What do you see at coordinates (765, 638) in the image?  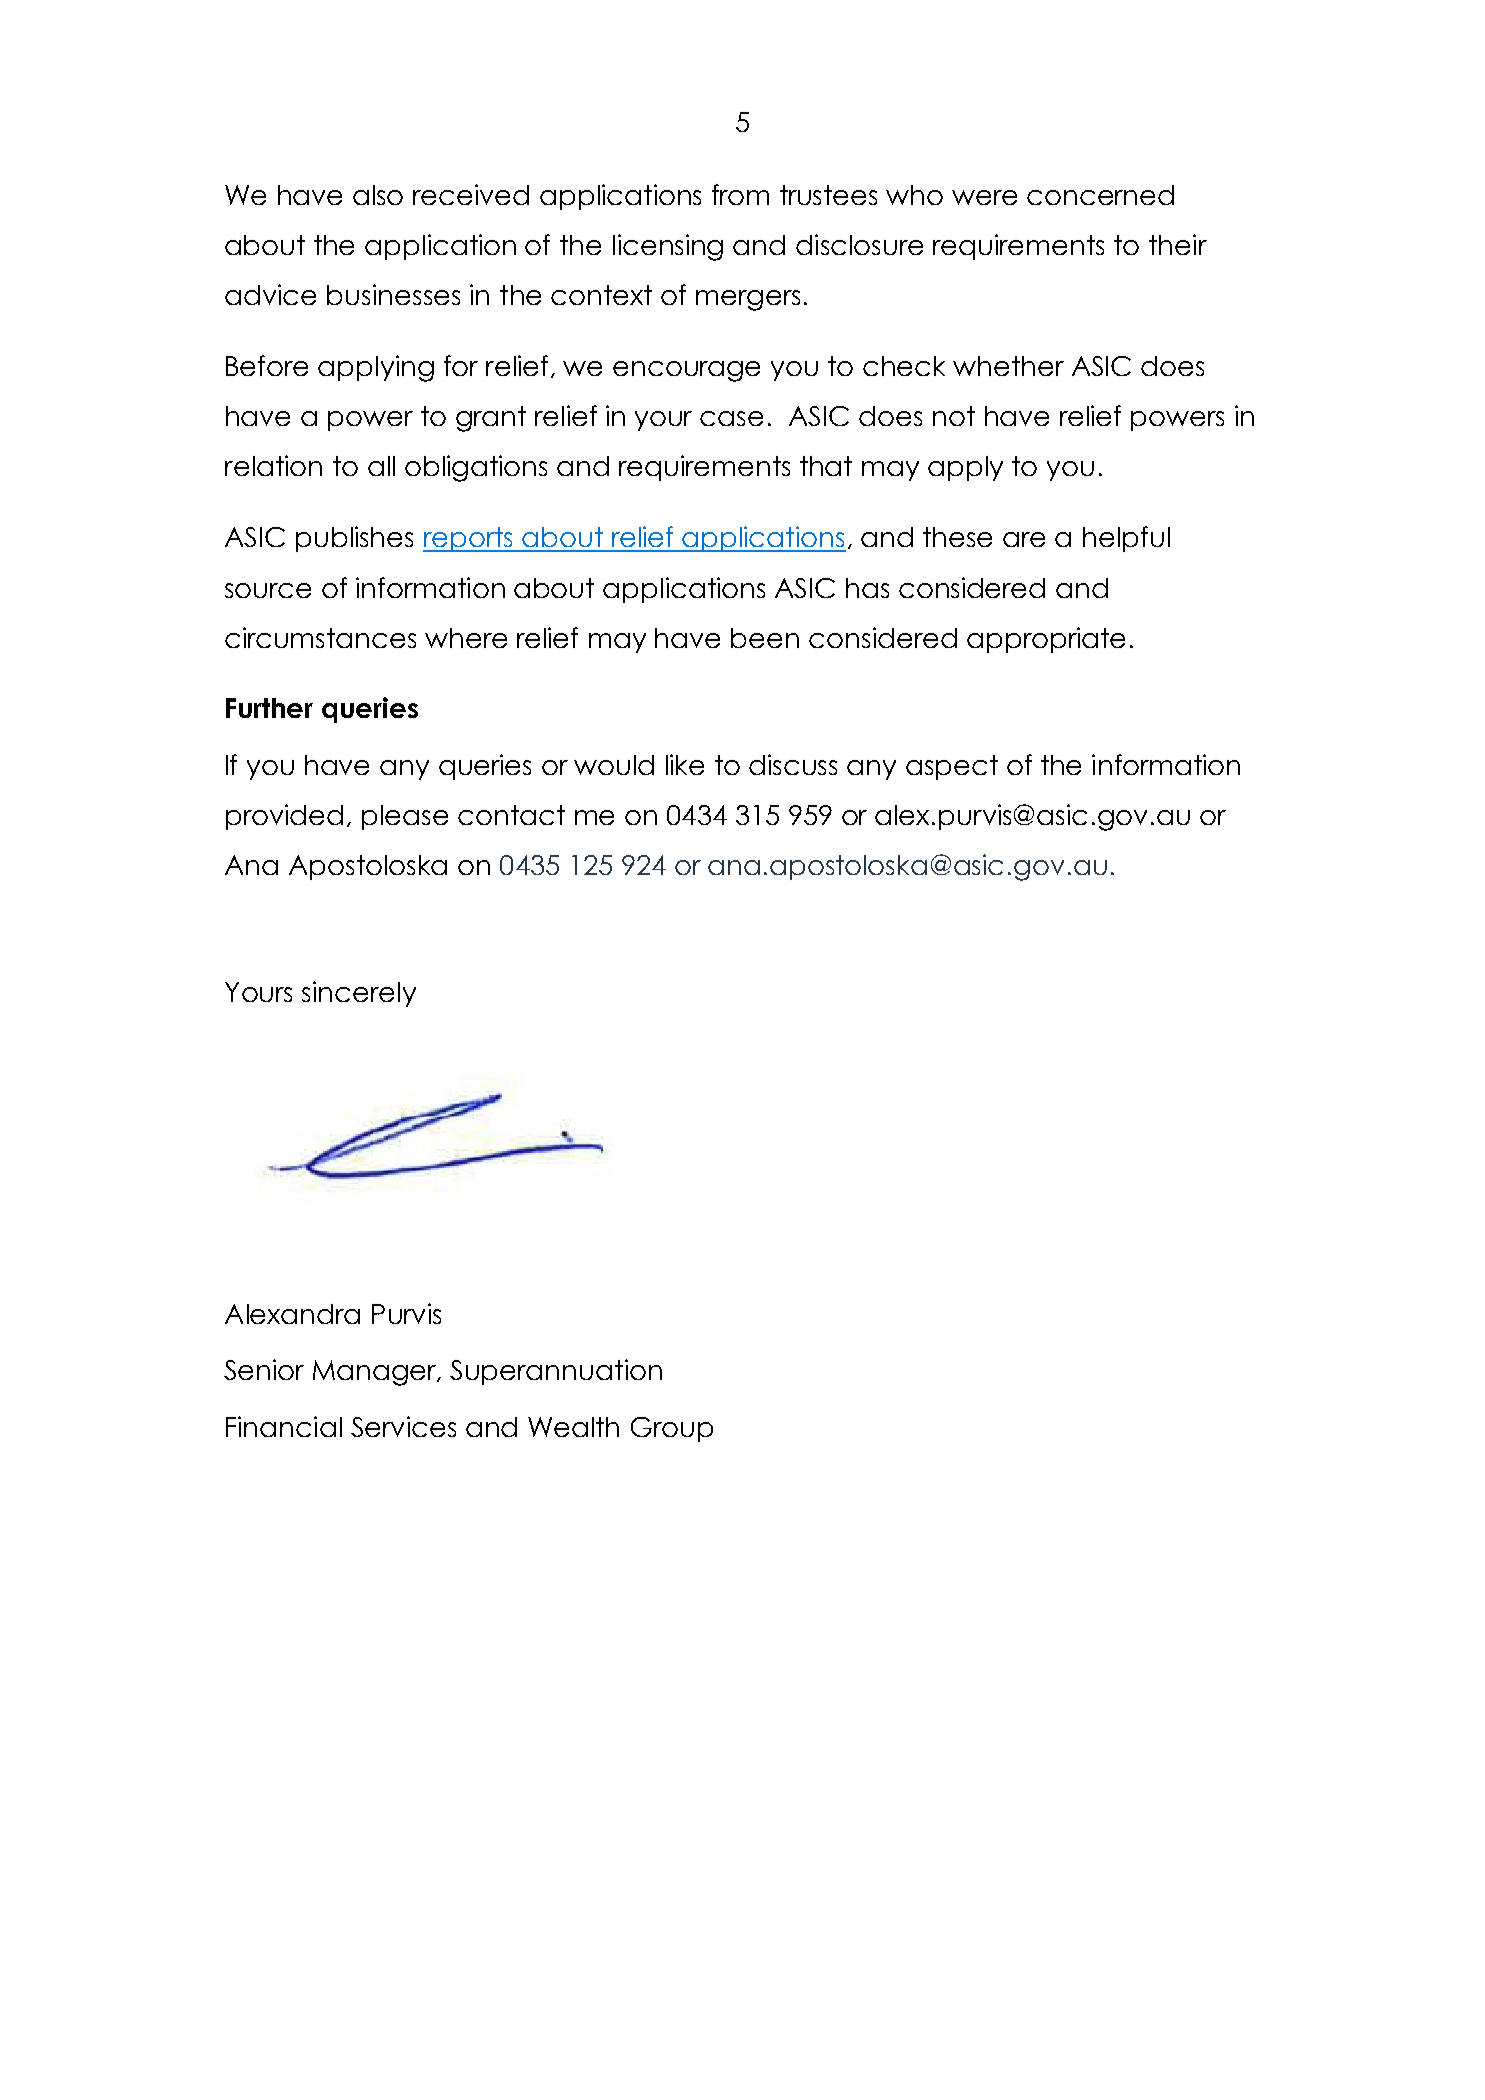 I see `been` at bounding box center [765, 638].
